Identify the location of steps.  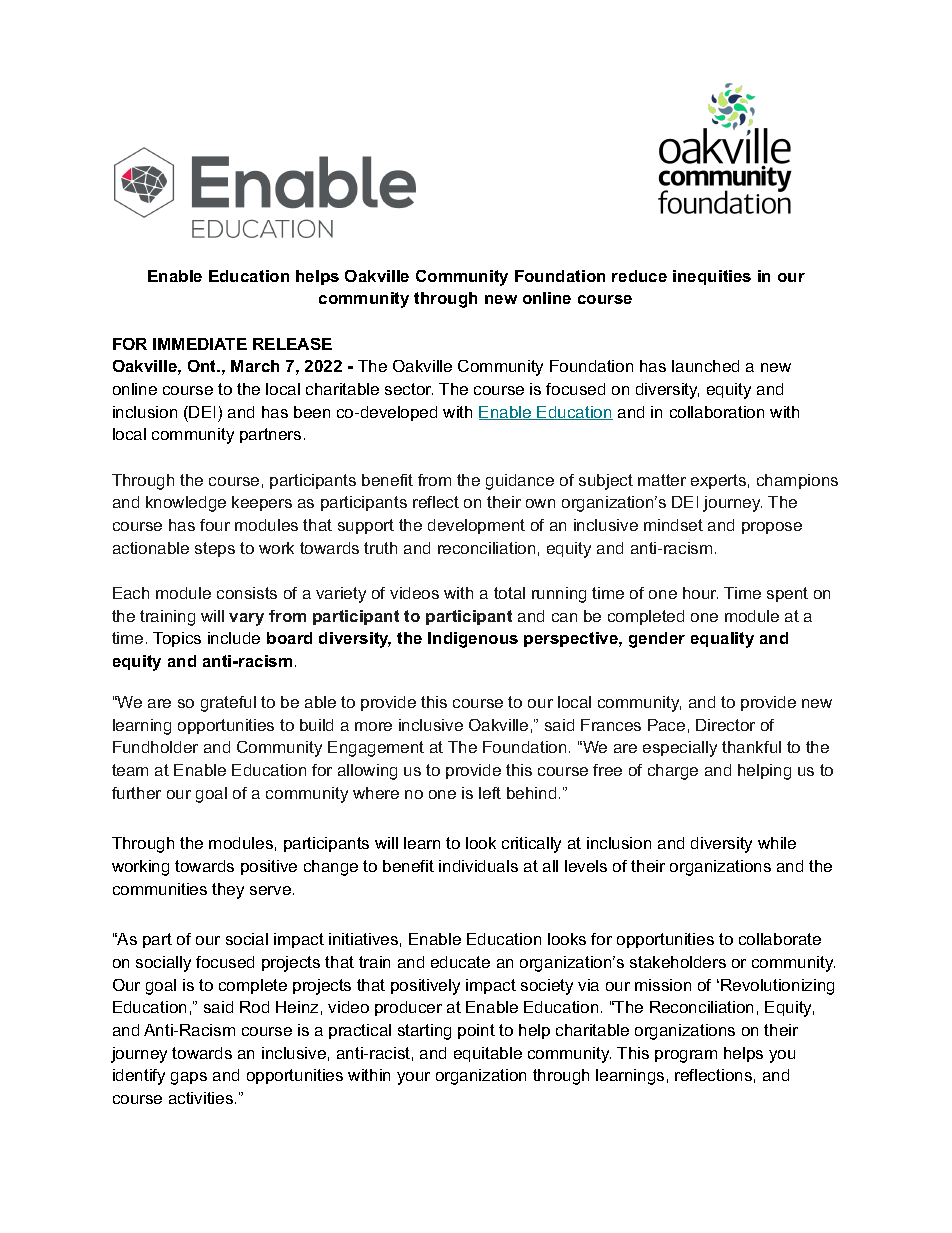
(215, 549).
